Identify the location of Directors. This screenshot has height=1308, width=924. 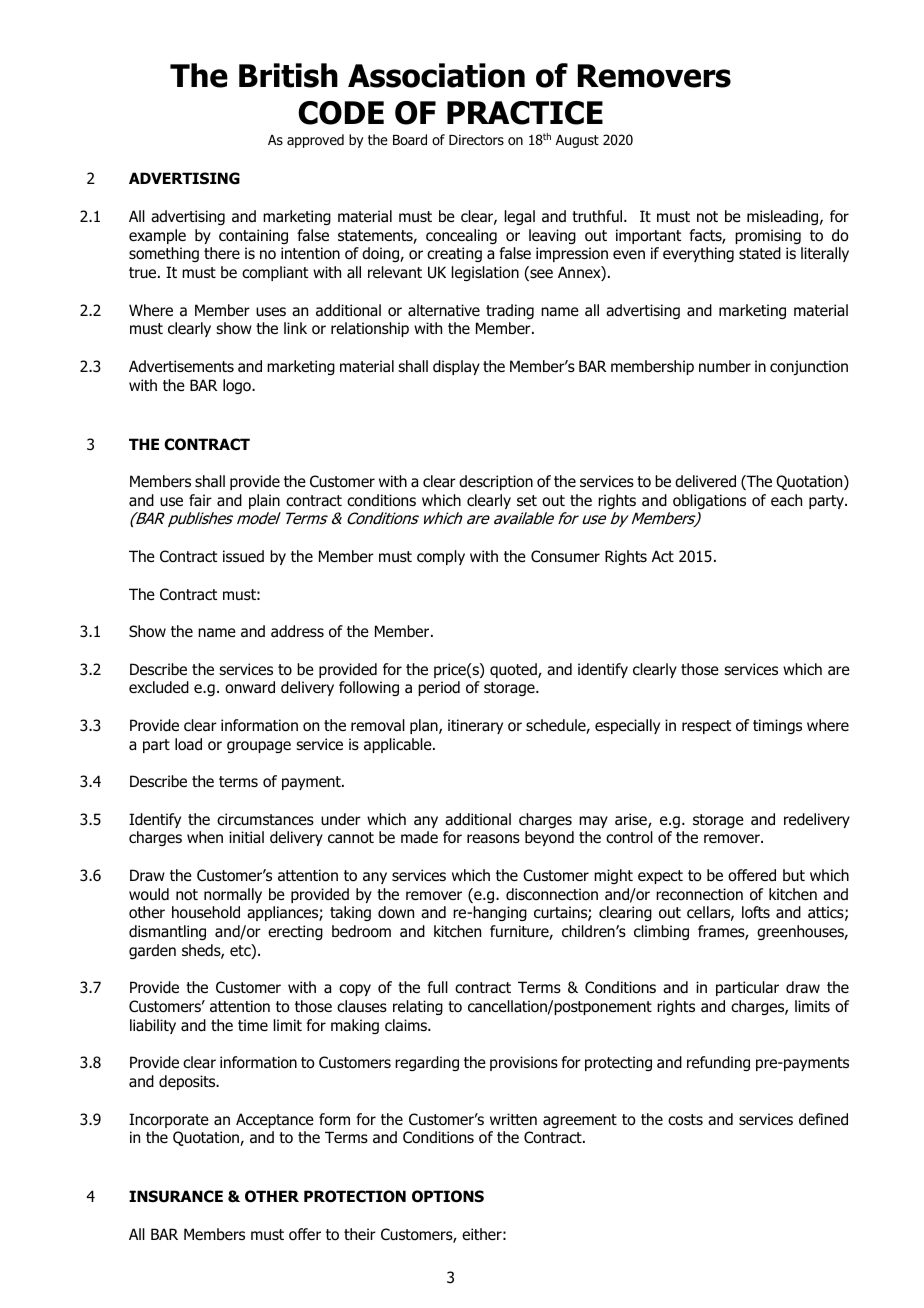
(476, 139).
